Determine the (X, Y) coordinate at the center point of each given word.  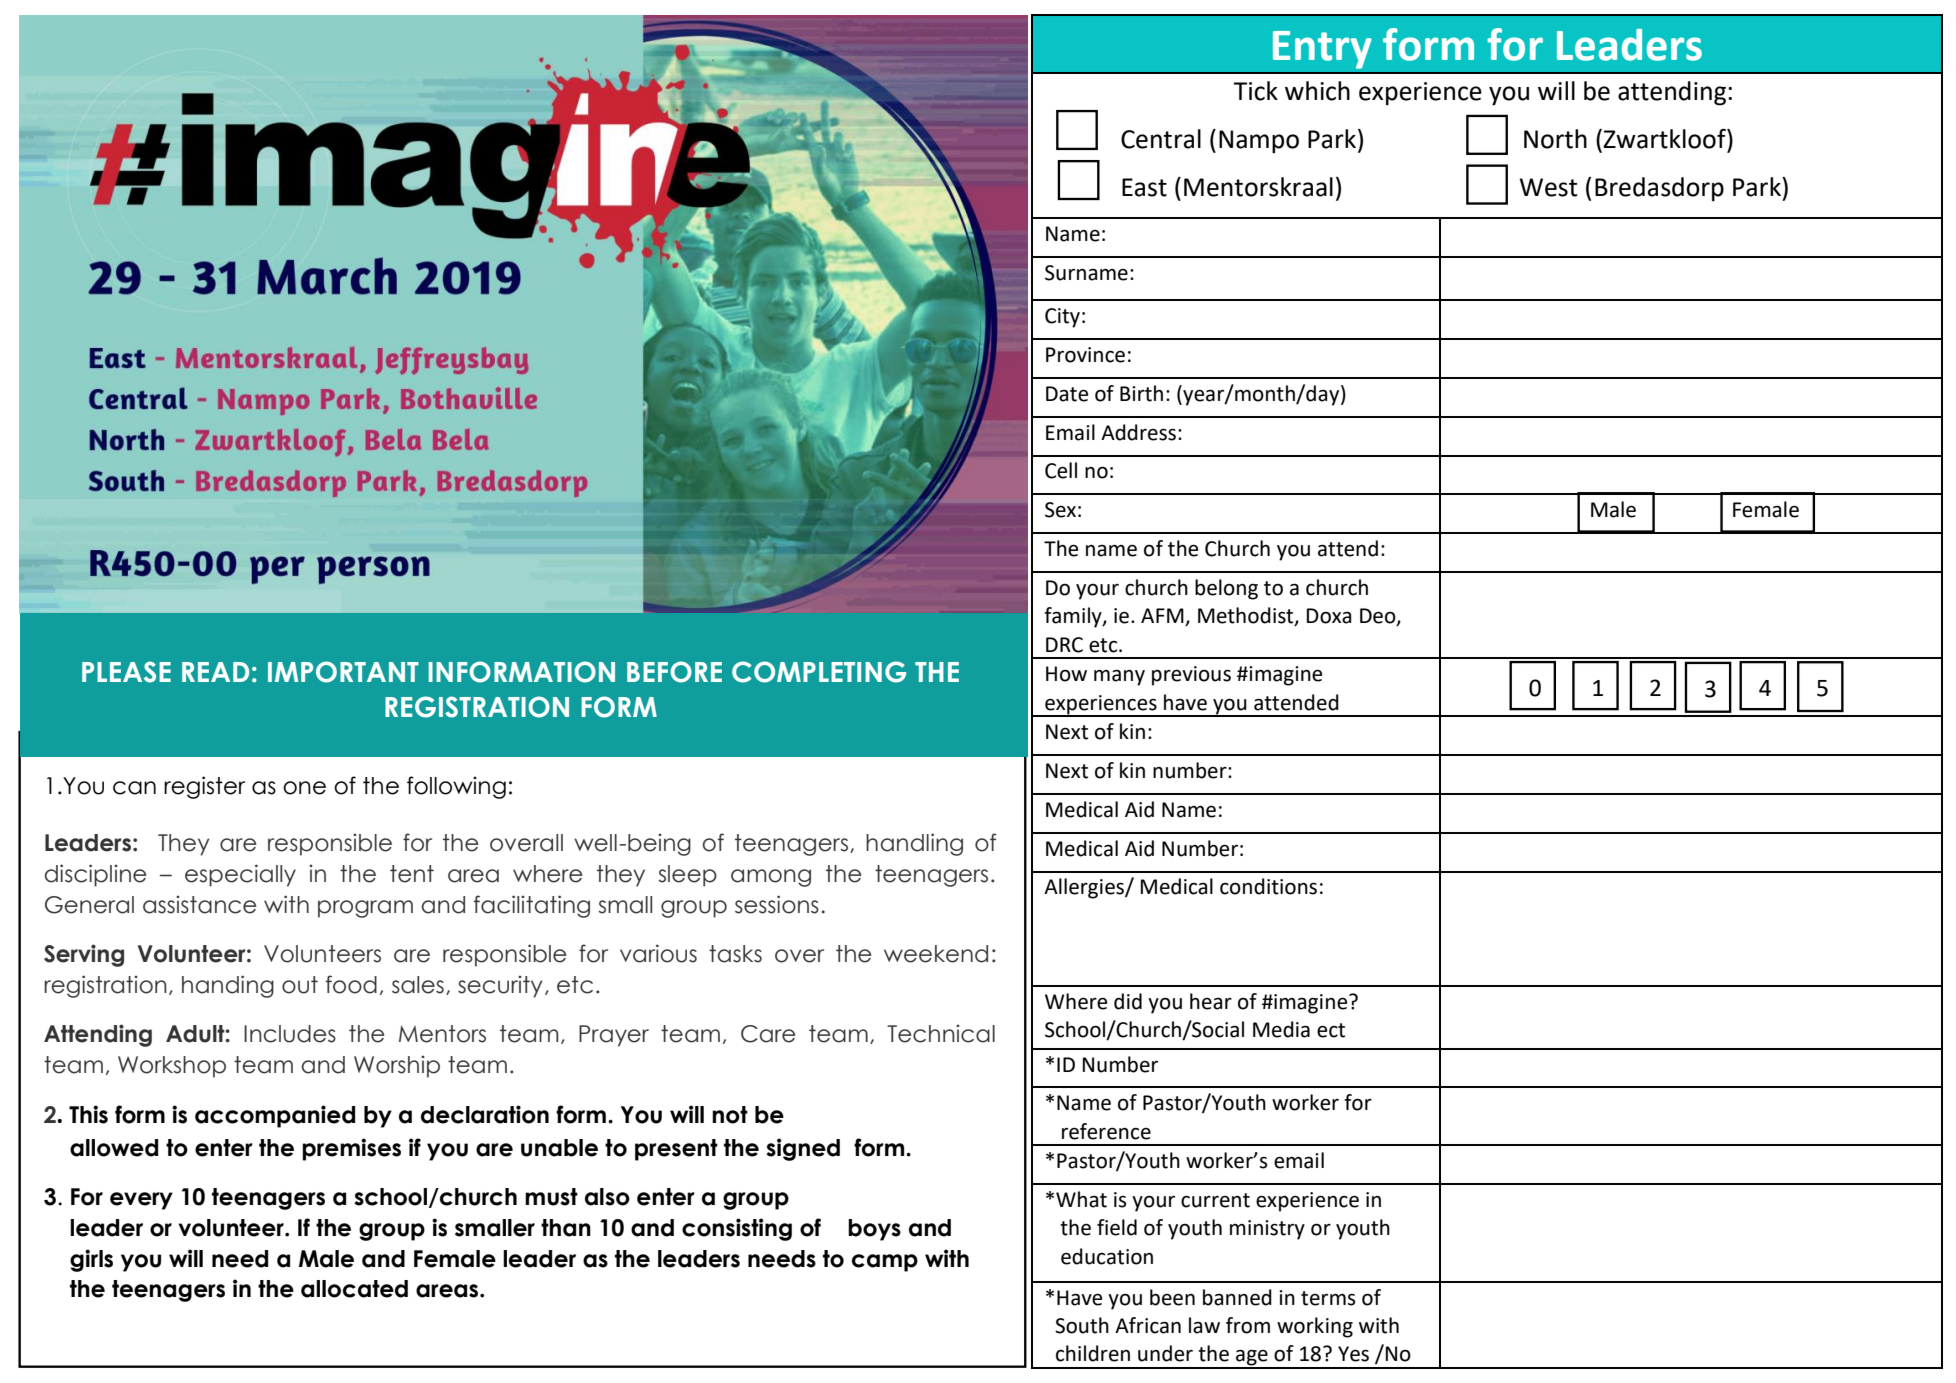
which (1317, 91)
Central (1161, 139)
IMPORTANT (343, 672)
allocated (354, 1289)
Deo (1379, 617)
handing (228, 986)
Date (1067, 394)
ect (1331, 1030)
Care (768, 1034)
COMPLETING (819, 672)
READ (215, 672)
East (1144, 187)
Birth (1141, 393)
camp (885, 1263)
